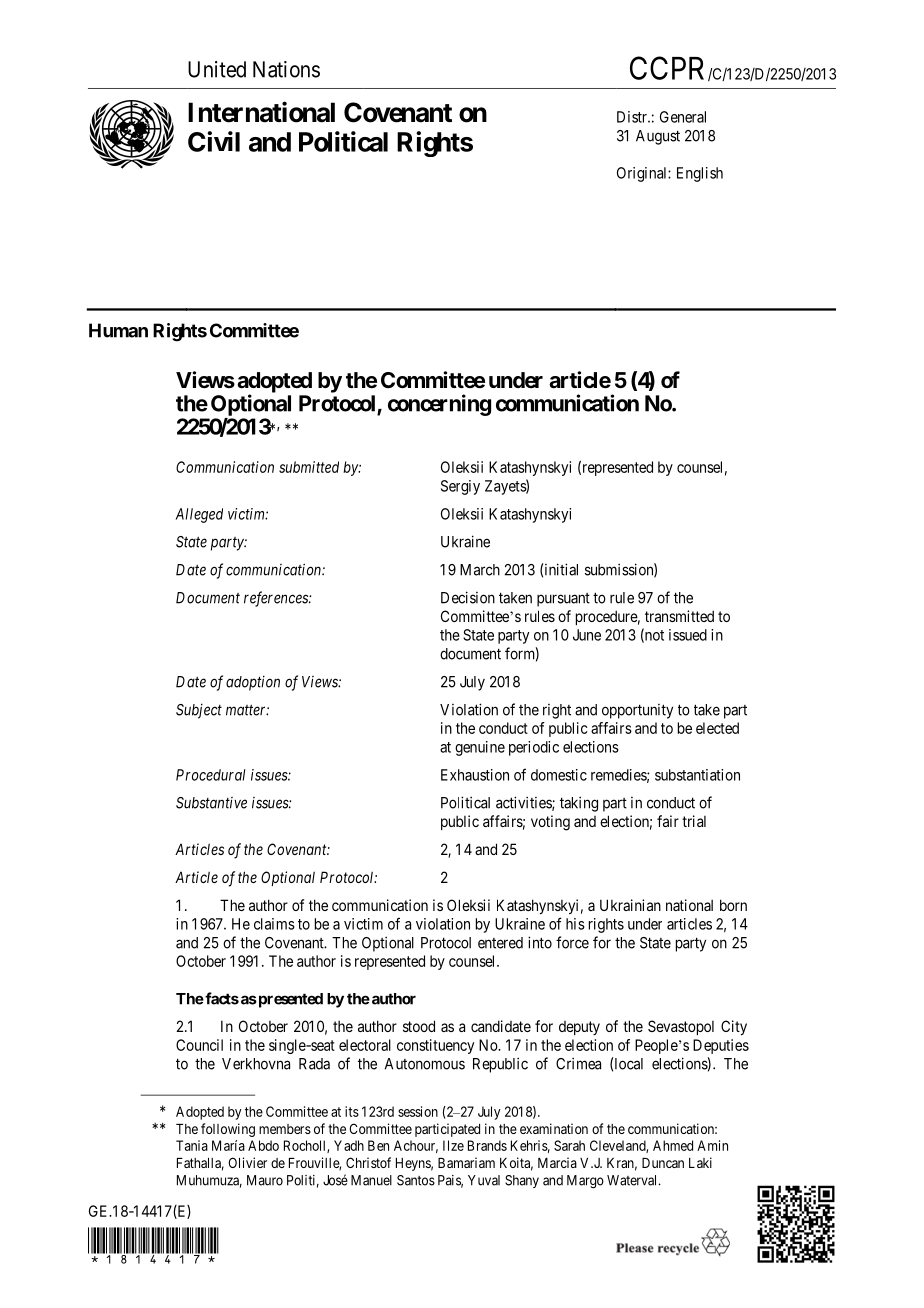 The width and height of the screenshot is (924, 1308). Describe the element at coordinates (253, 683) in the screenshot. I see `adoption` at that location.
